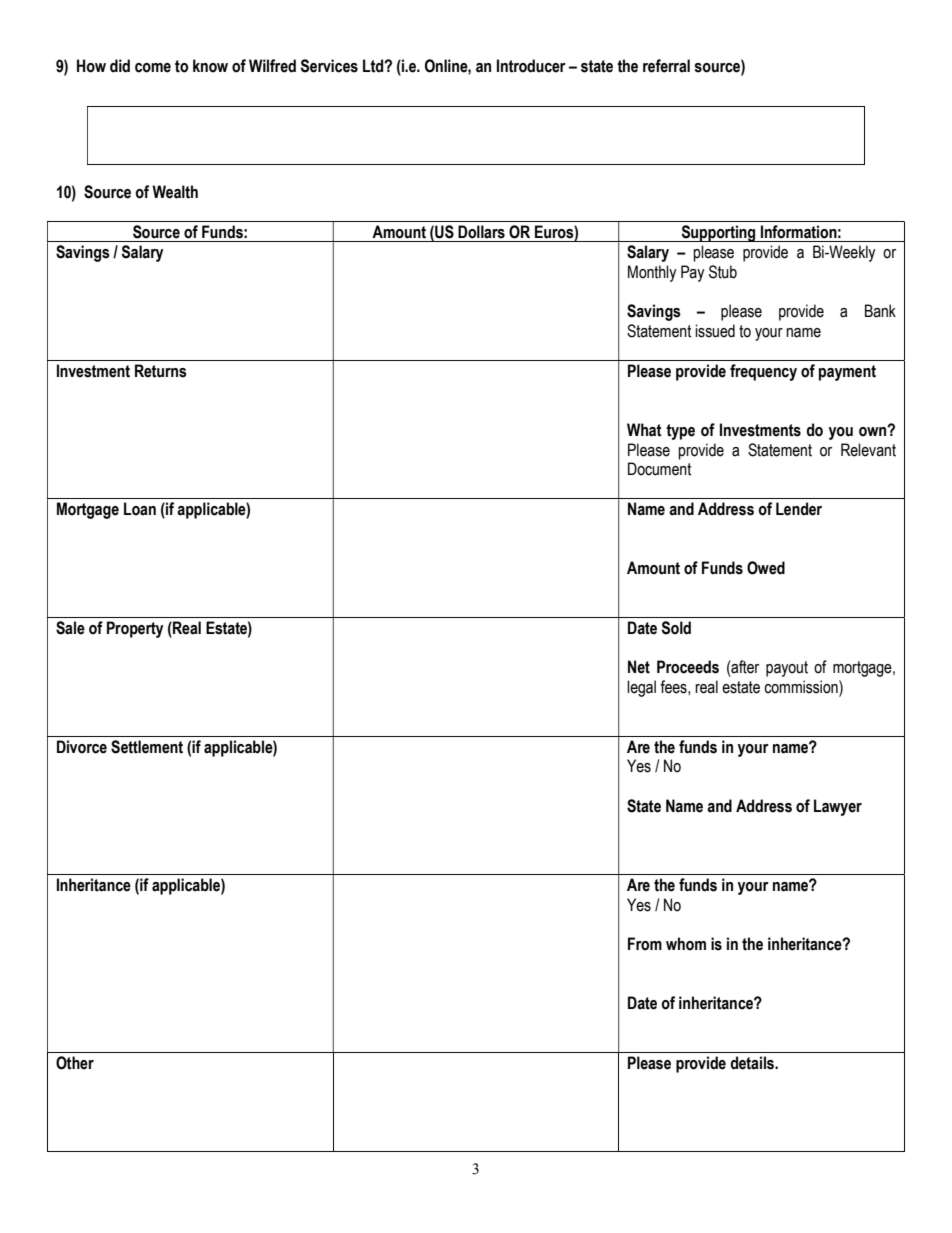 The image size is (952, 1233). I want to click on referral, so click(666, 66).
